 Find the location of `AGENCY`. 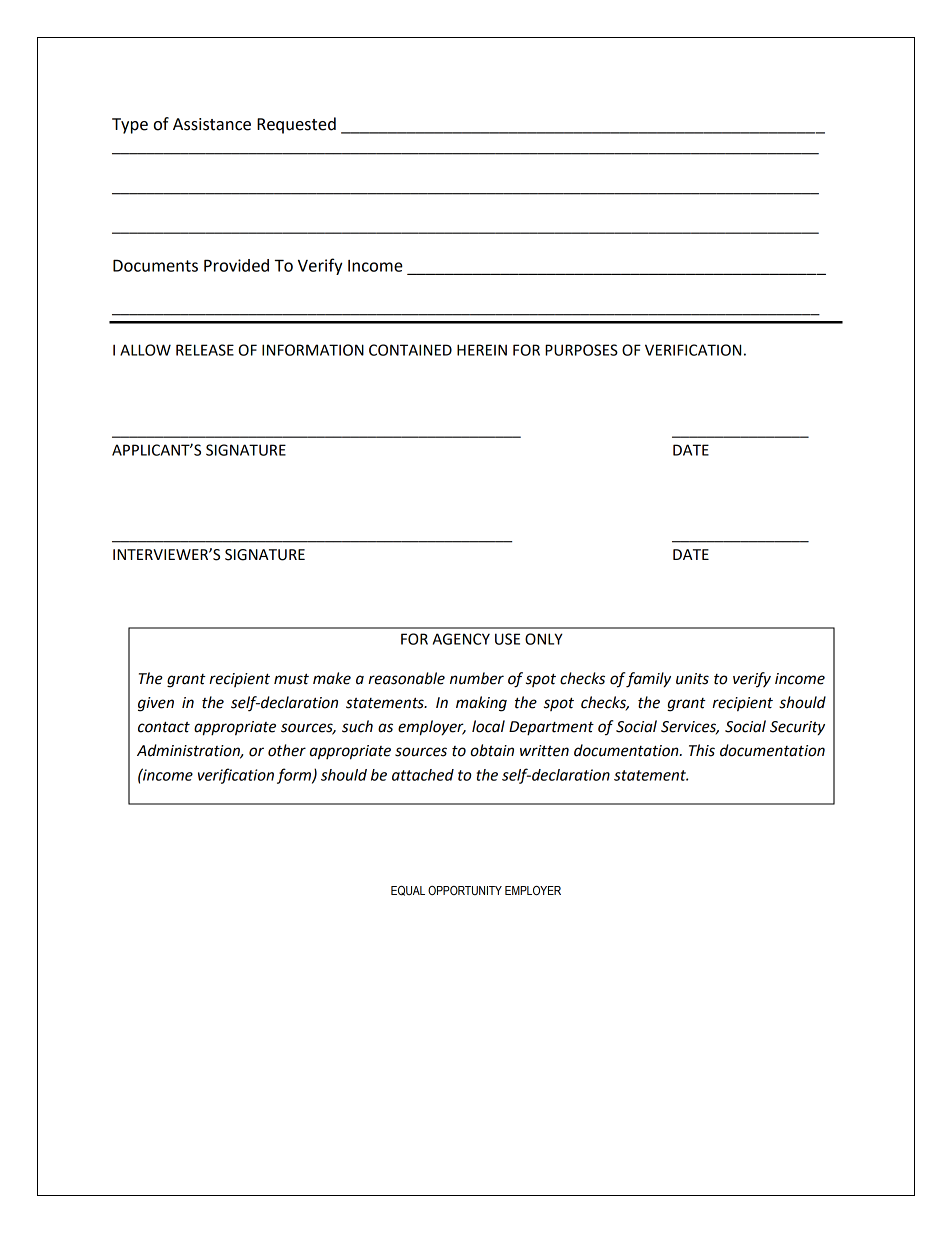

AGENCY is located at coordinates (461, 639).
